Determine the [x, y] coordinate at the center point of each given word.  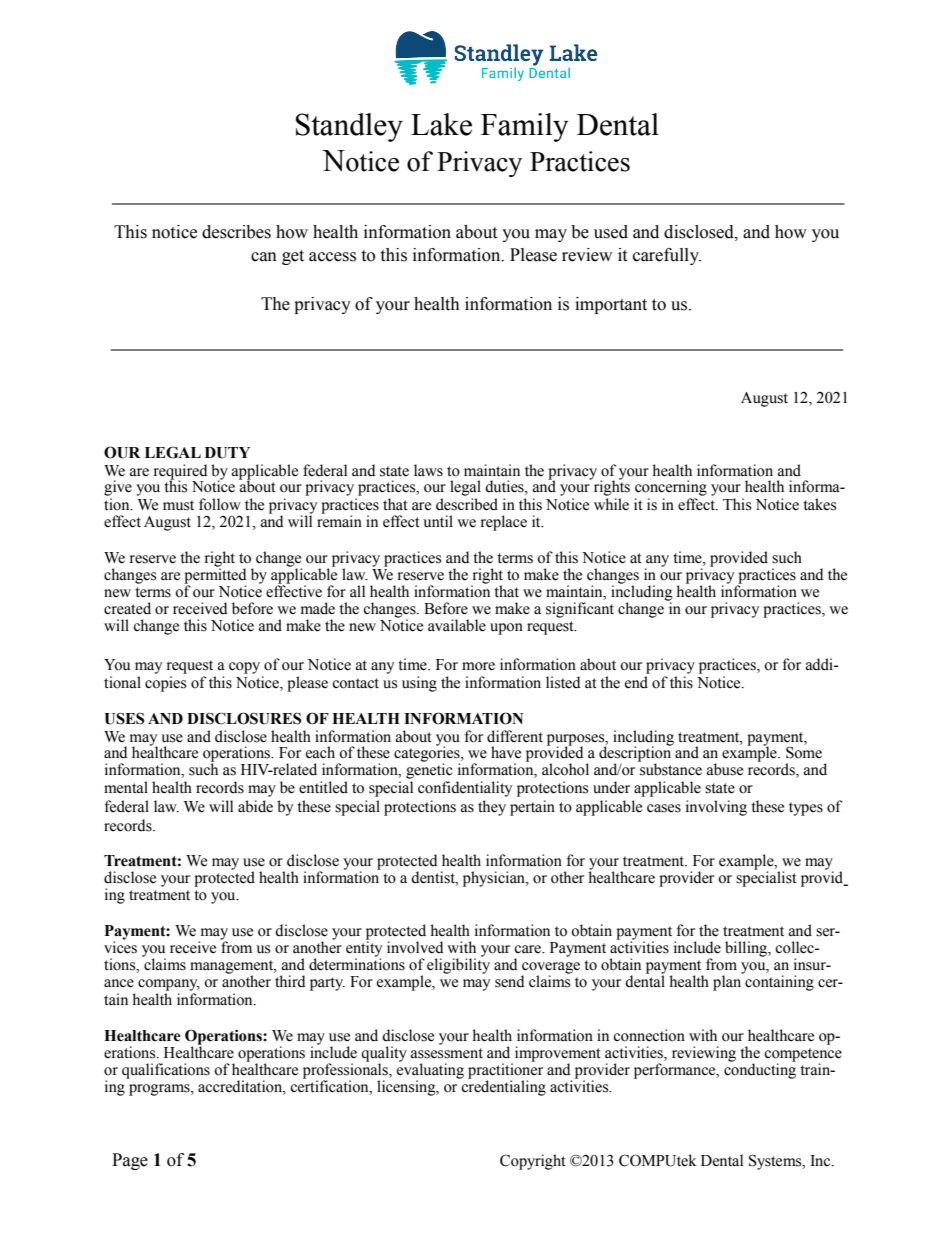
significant [580, 610]
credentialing [502, 1087]
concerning [671, 488]
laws [428, 470]
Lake [441, 124]
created [127, 608]
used [611, 232]
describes [236, 232]
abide [255, 806]
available [457, 625]
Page [130, 1161]
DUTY [227, 453]
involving [716, 808]
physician [495, 879]
